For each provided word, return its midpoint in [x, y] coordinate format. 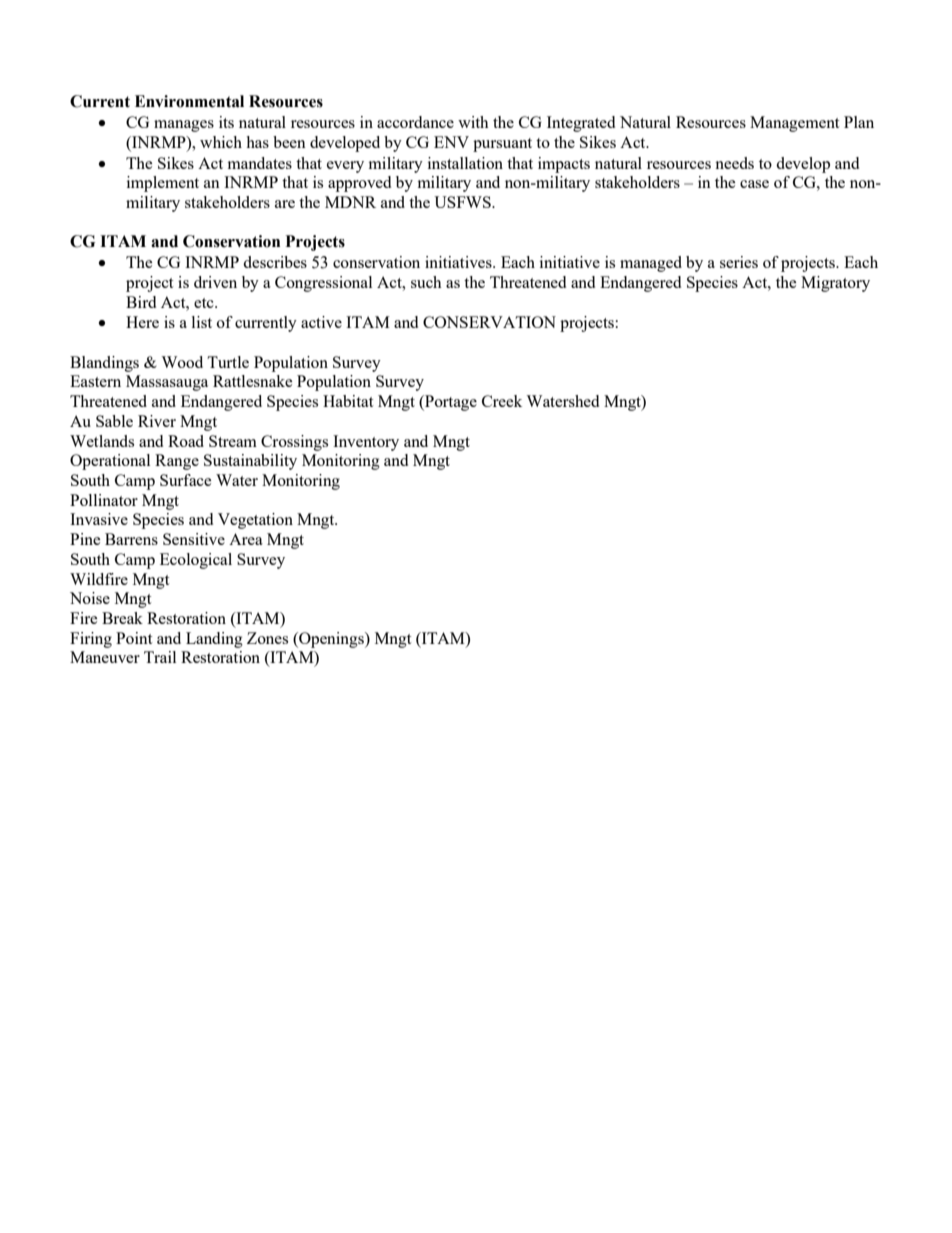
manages [184, 126]
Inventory [366, 443]
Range [177, 462]
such [426, 282]
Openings [331, 640]
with [473, 122]
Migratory [835, 284]
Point [134, 638]
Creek [502, 401]
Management [794, 124]
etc [205, 303]
